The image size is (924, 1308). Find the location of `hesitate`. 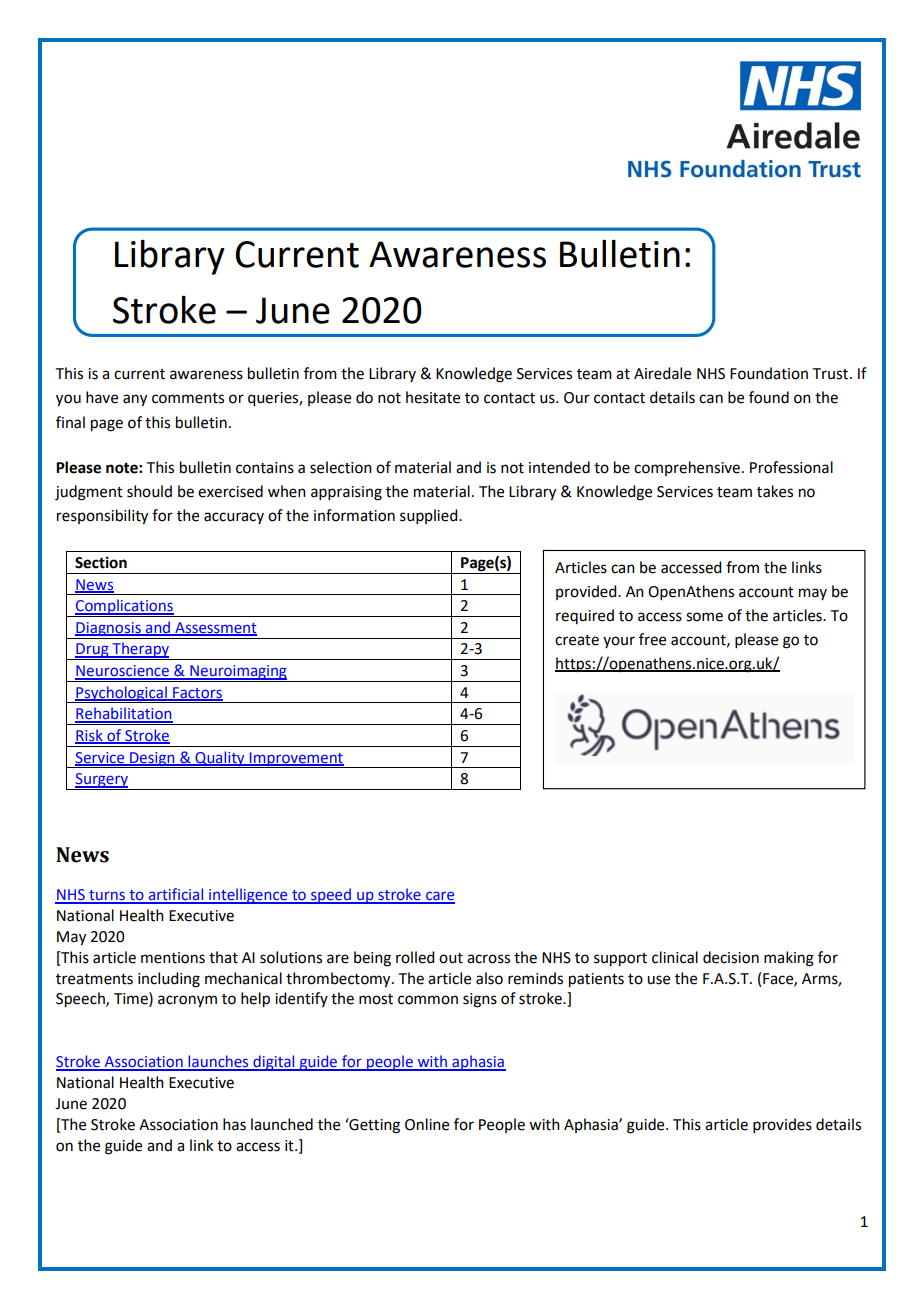

hesitate is located at coordinates (433, 397).
